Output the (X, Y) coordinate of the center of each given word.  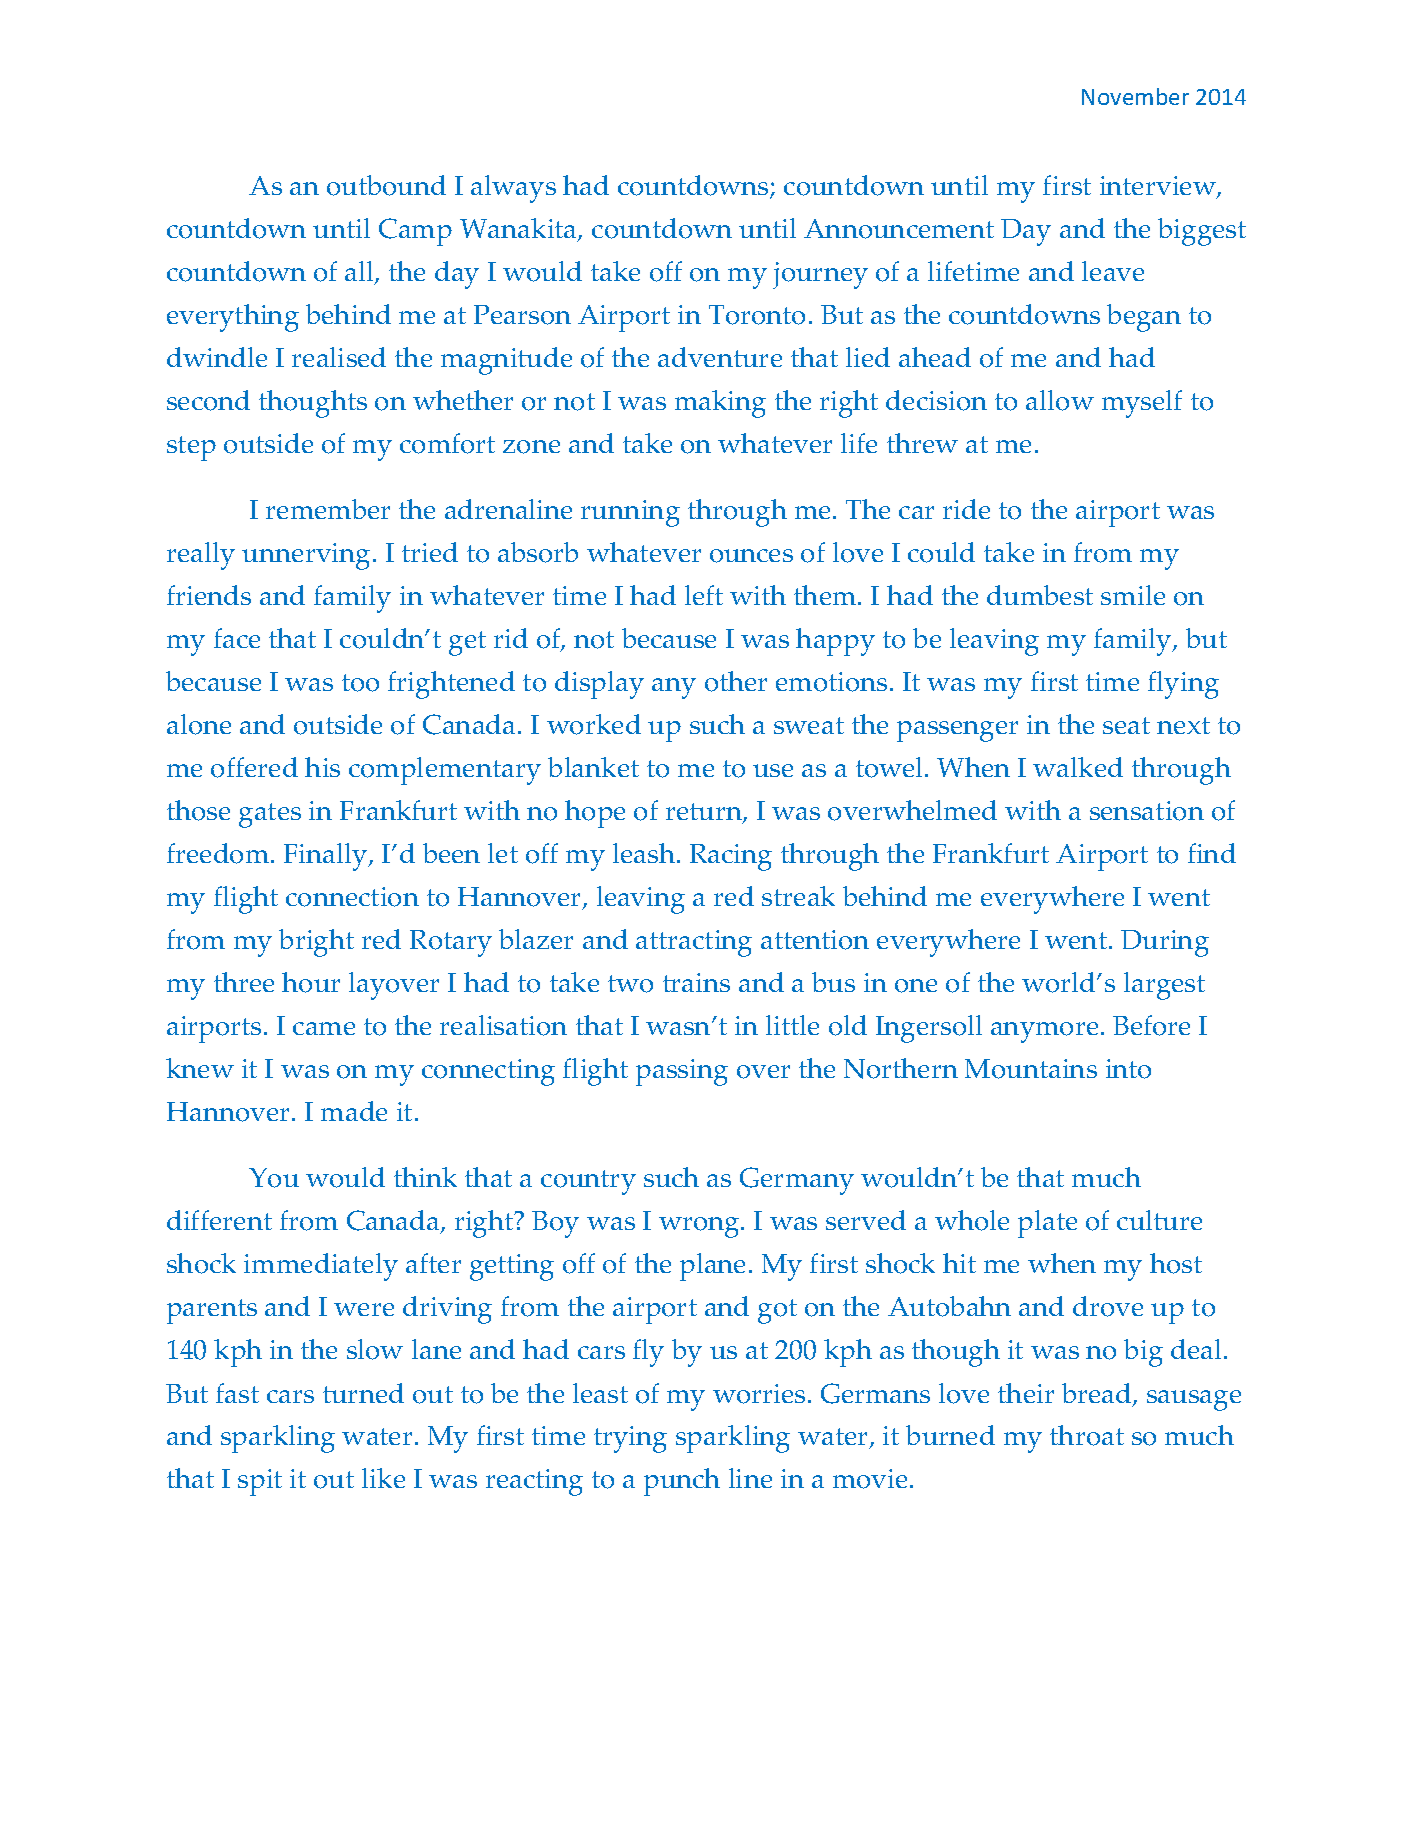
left (704, 595)
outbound (386, 185)
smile (1133, 595)
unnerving (306, 556)
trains (696, 982)
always (513, 189)
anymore (1044, 1032)
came (324, 1028)
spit (260, 1482)
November (1135, 96)
